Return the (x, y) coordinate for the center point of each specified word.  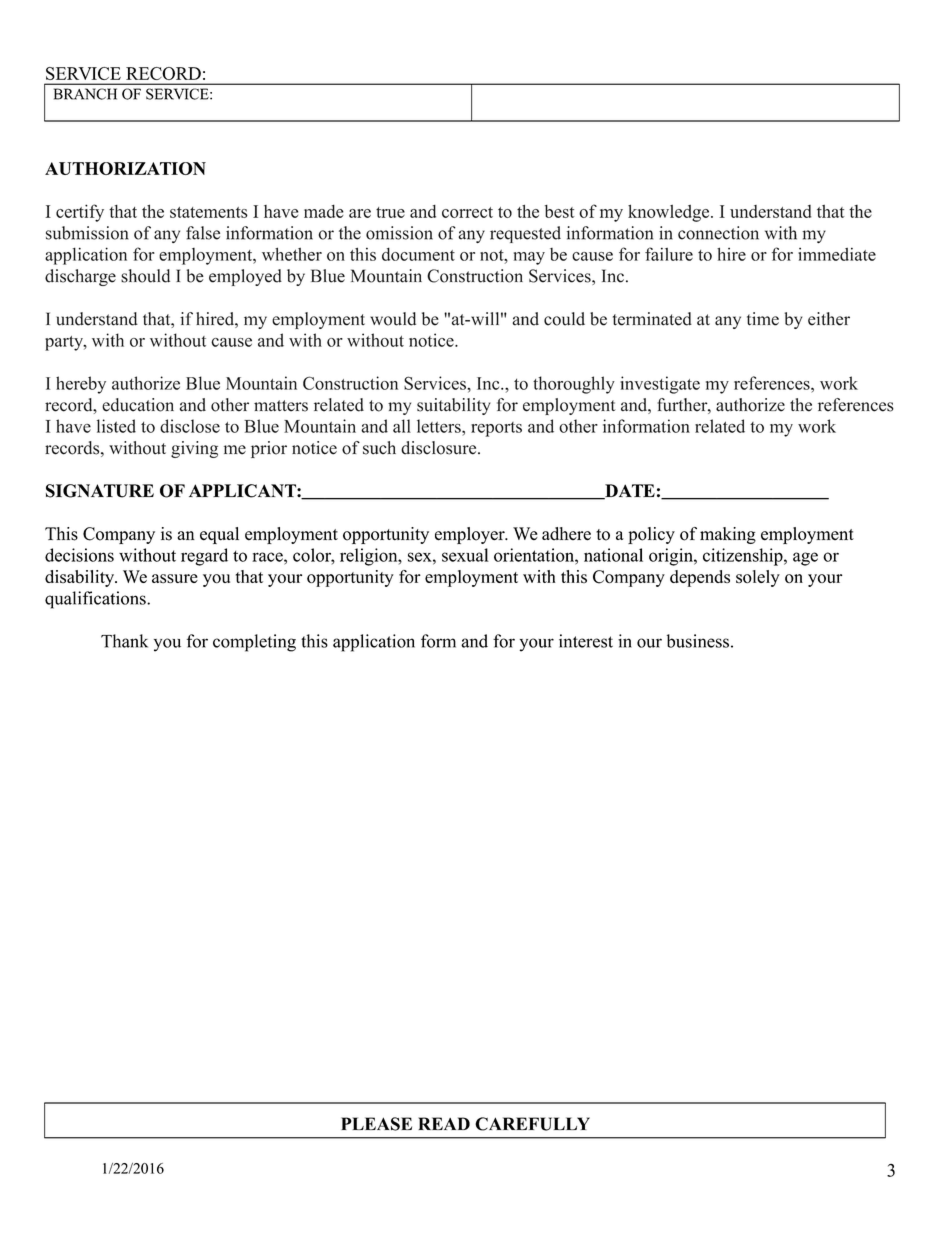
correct (467, 212)
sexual (465, 555)
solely (758, 578)
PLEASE (376, 1124)
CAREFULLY (532, 1124)
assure (175, 578)
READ (444, 1123)
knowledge (670, 213)
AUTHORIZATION (125, 168)
